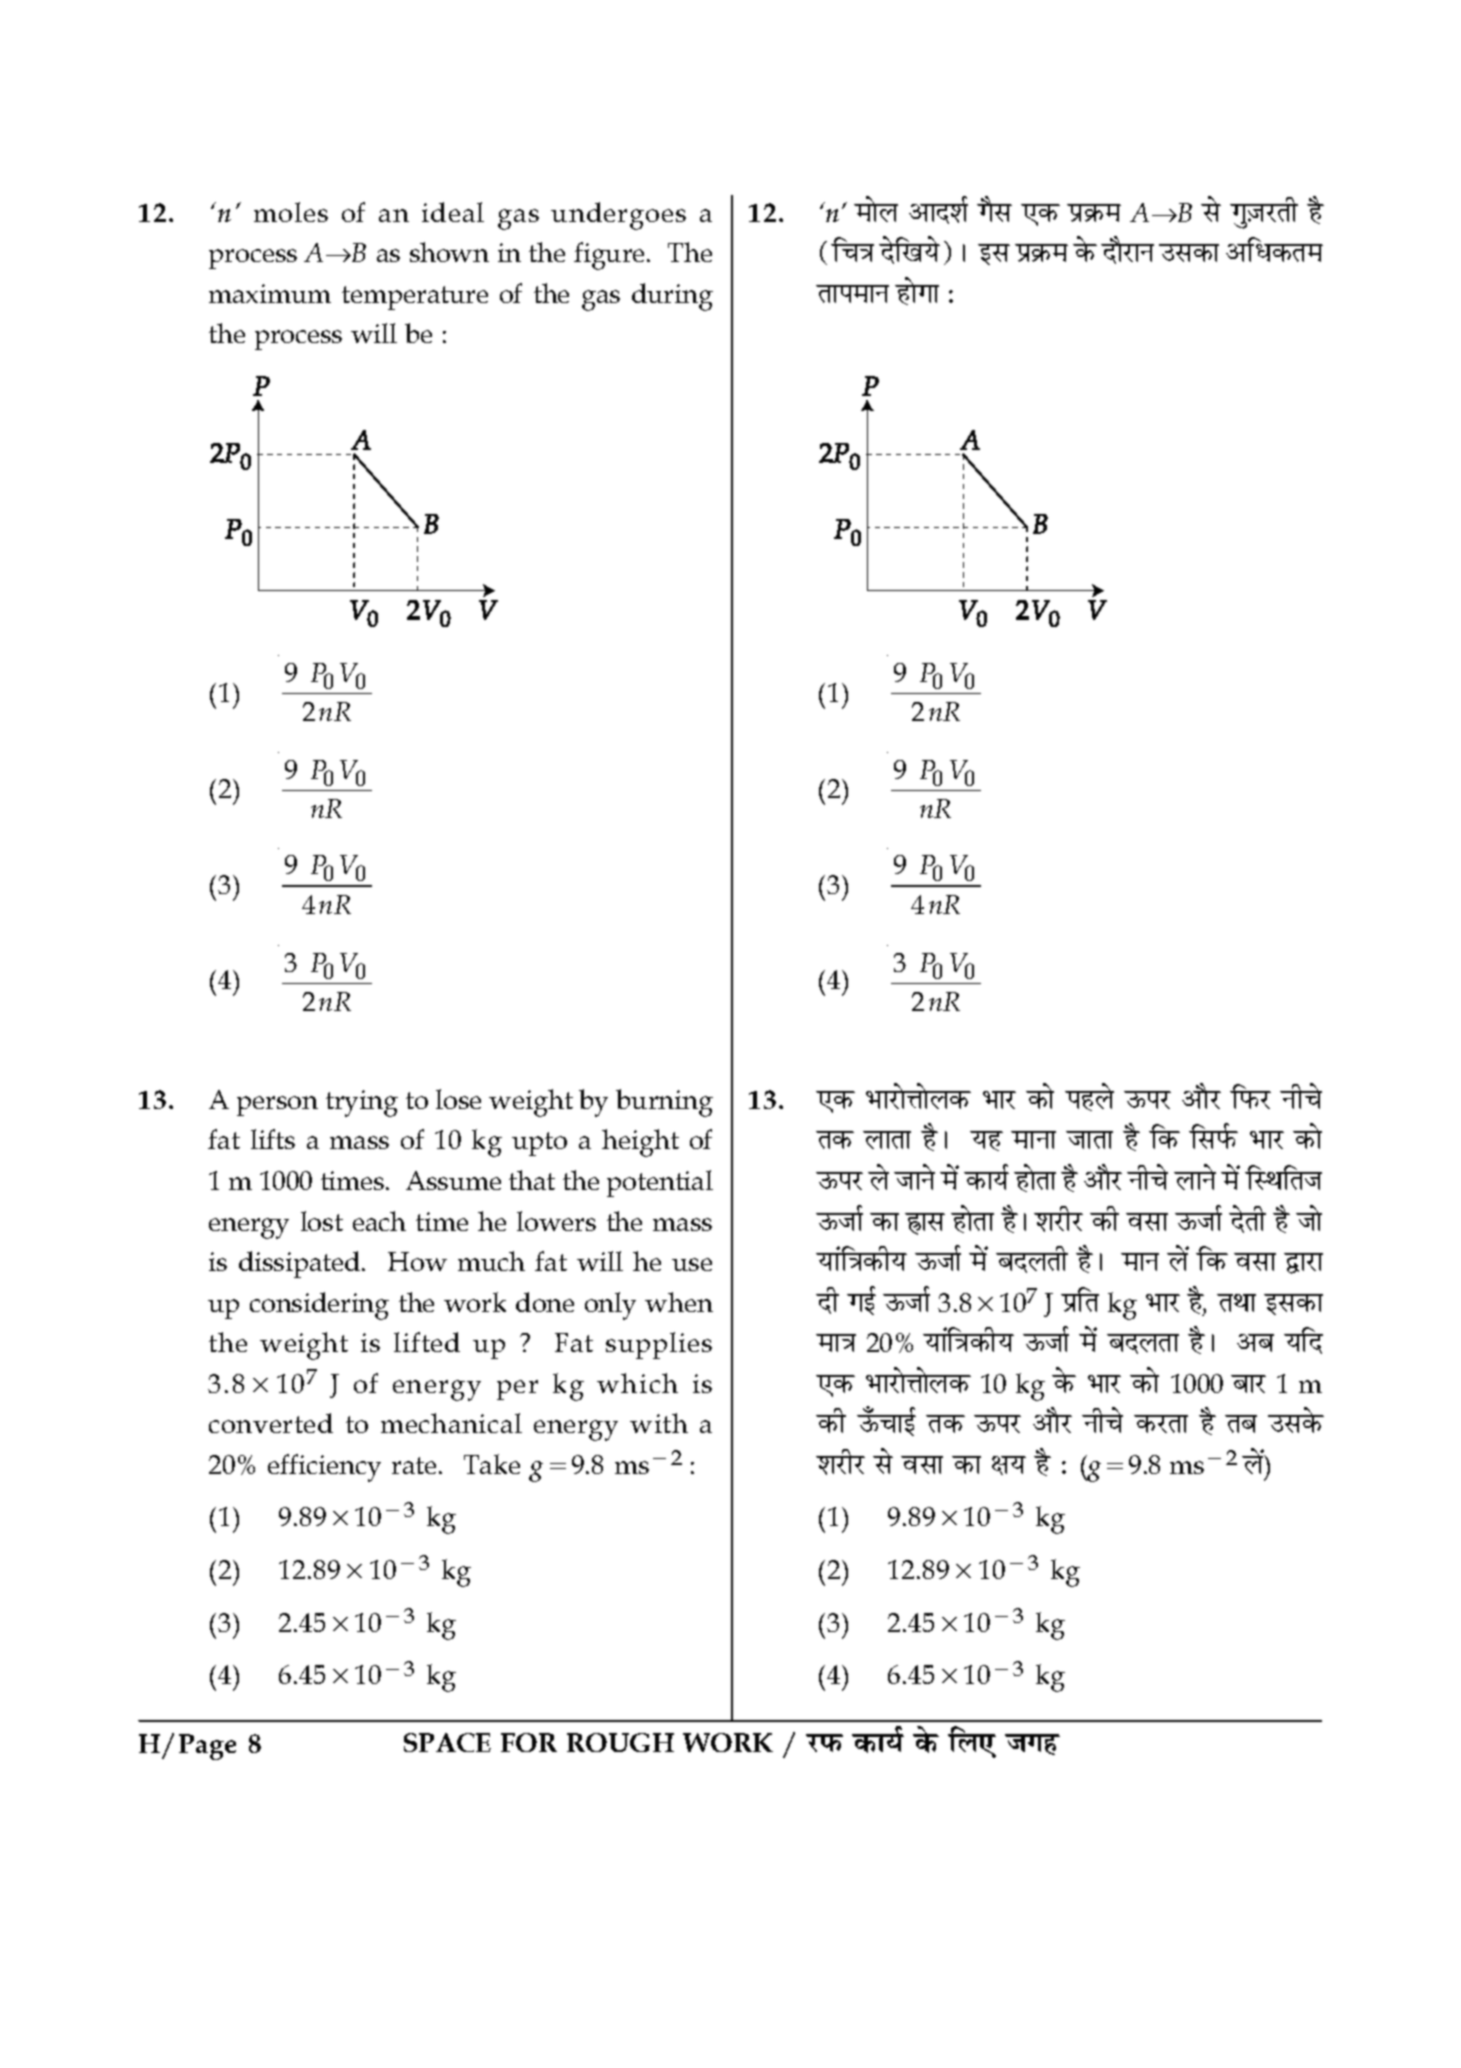 This screenshot has width=1461, height=2068. Describe the element at coordinates (322, 1221) in the screenshot. I see `lost` at that location.
